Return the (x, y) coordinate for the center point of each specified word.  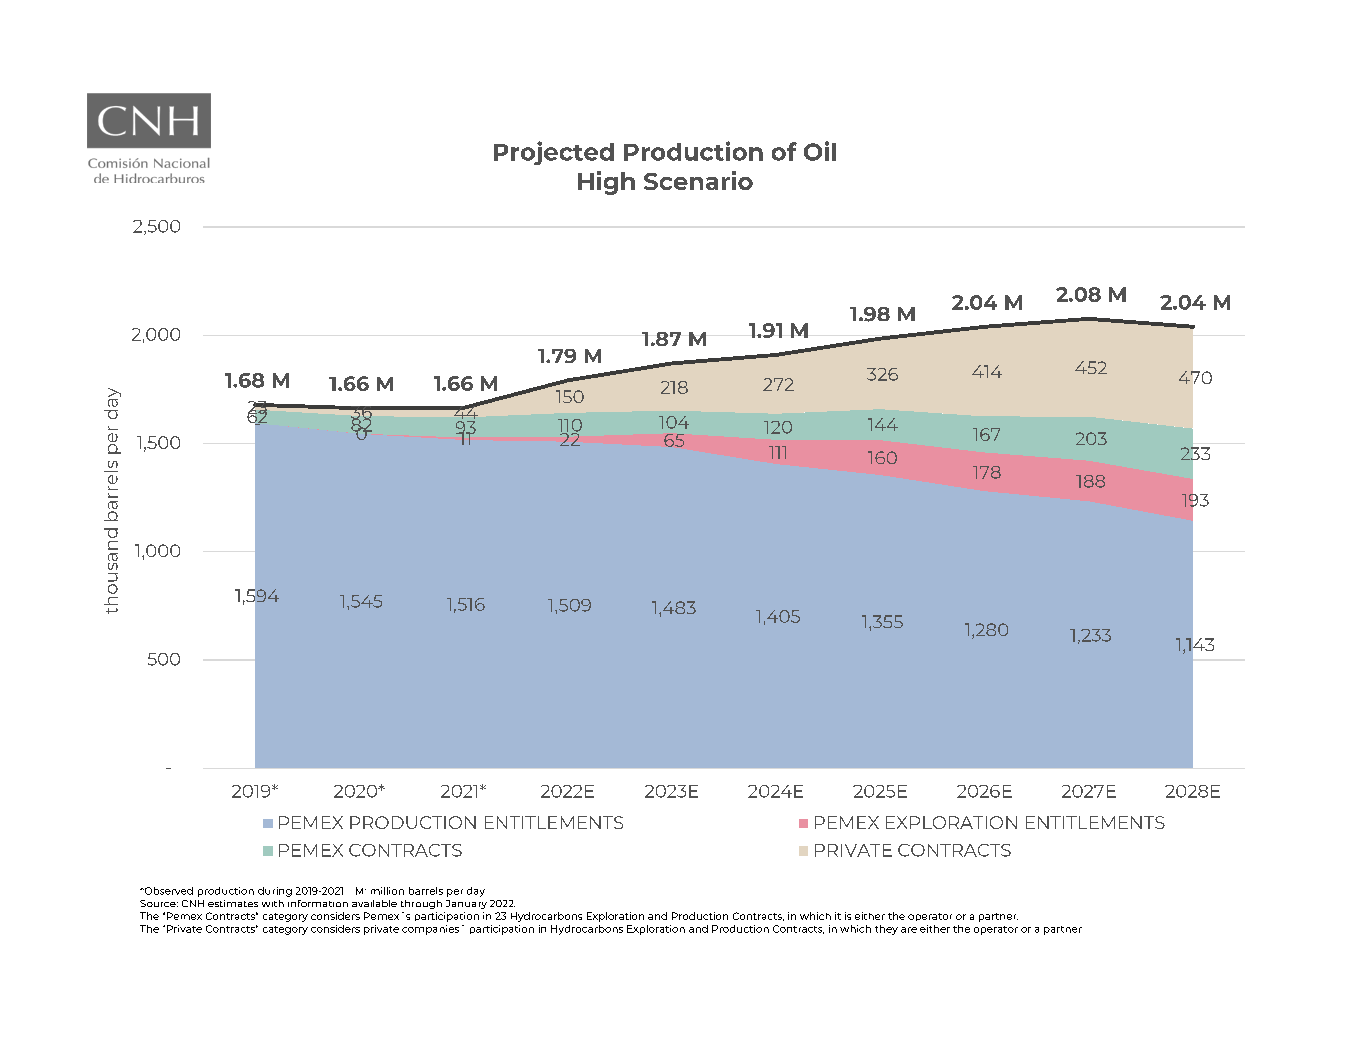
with (273, 903)
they (886, 930)
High (606, 183)
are (909, 930)
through (421, 904)
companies (430, 930)
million (387, 891)
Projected (554, 153)
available (374, 903)
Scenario (698, 180)
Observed (167, 891)
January (466, 904)
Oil (820, 151)
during (275, 892)
